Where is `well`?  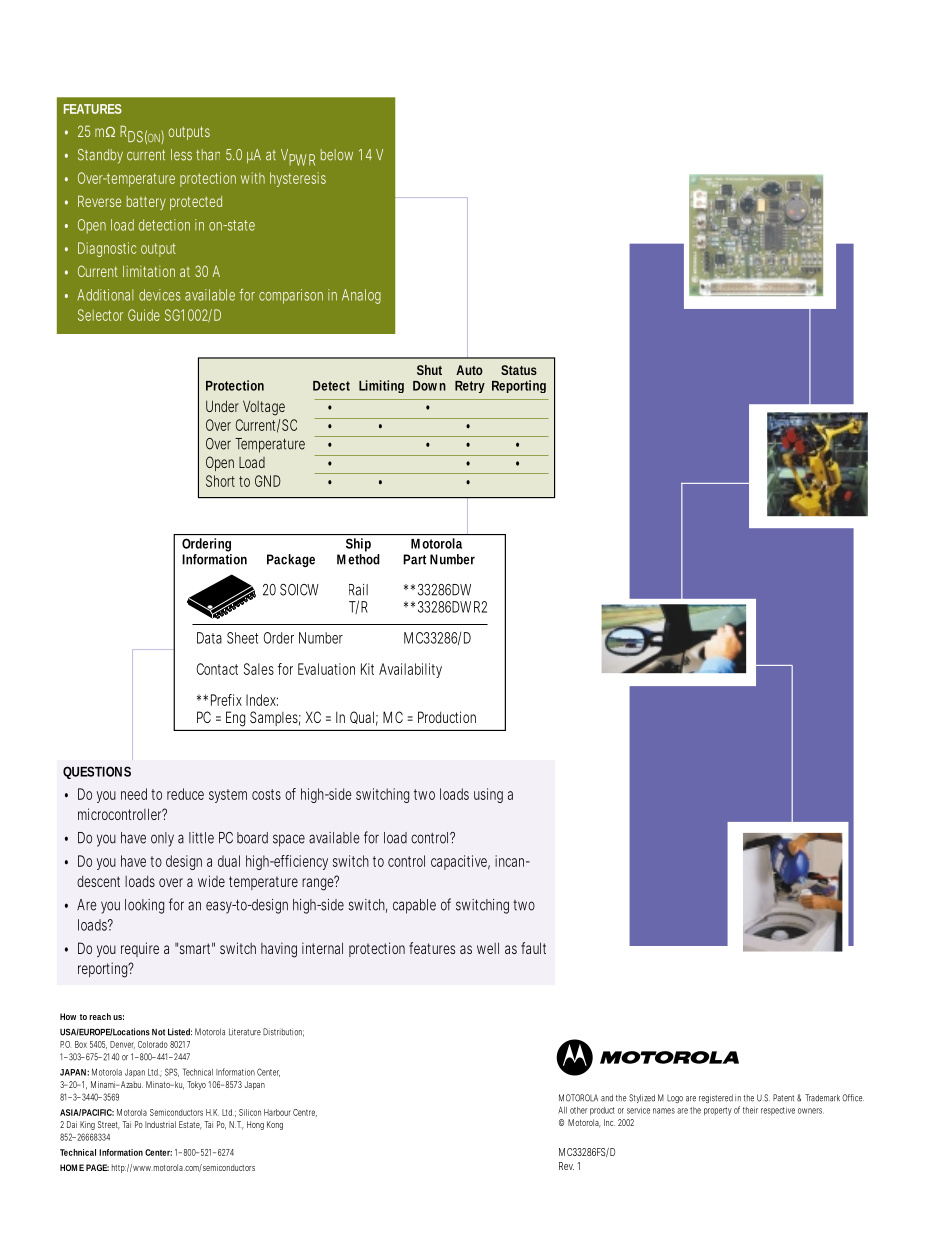 well is located at coordinates (488, 948).
